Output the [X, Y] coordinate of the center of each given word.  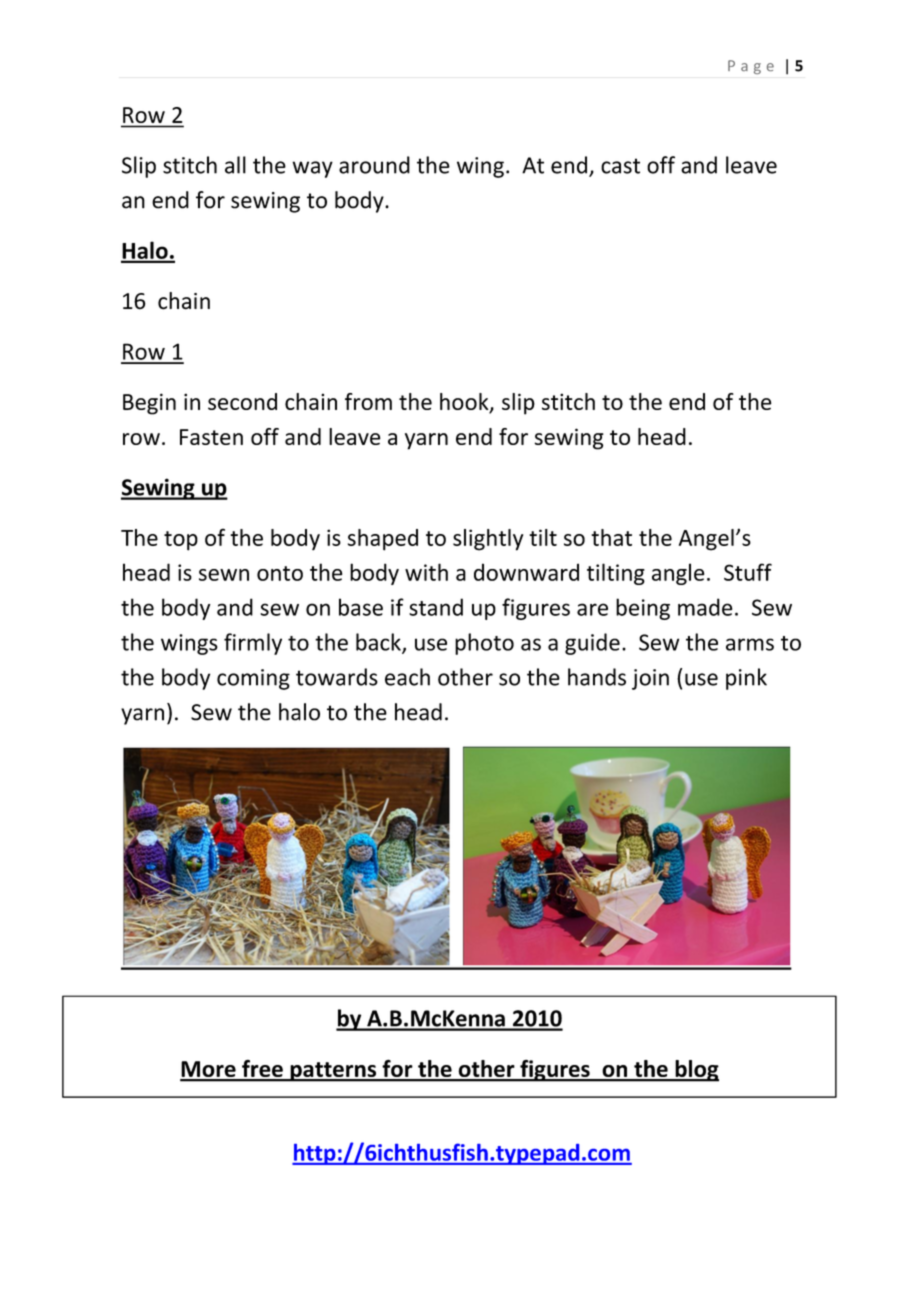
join [650, 679]
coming [253, 679]
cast [620, 166]
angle [678, 574]
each [407, 677]
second [242, 401]
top [181, 541]
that [611, 537]
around [374, 165]
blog [696, 1071]
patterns [333, 1072]
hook [465, 403]
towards [337, 677]
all [235, 165]
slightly [488, 540]
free [262, 1070]
